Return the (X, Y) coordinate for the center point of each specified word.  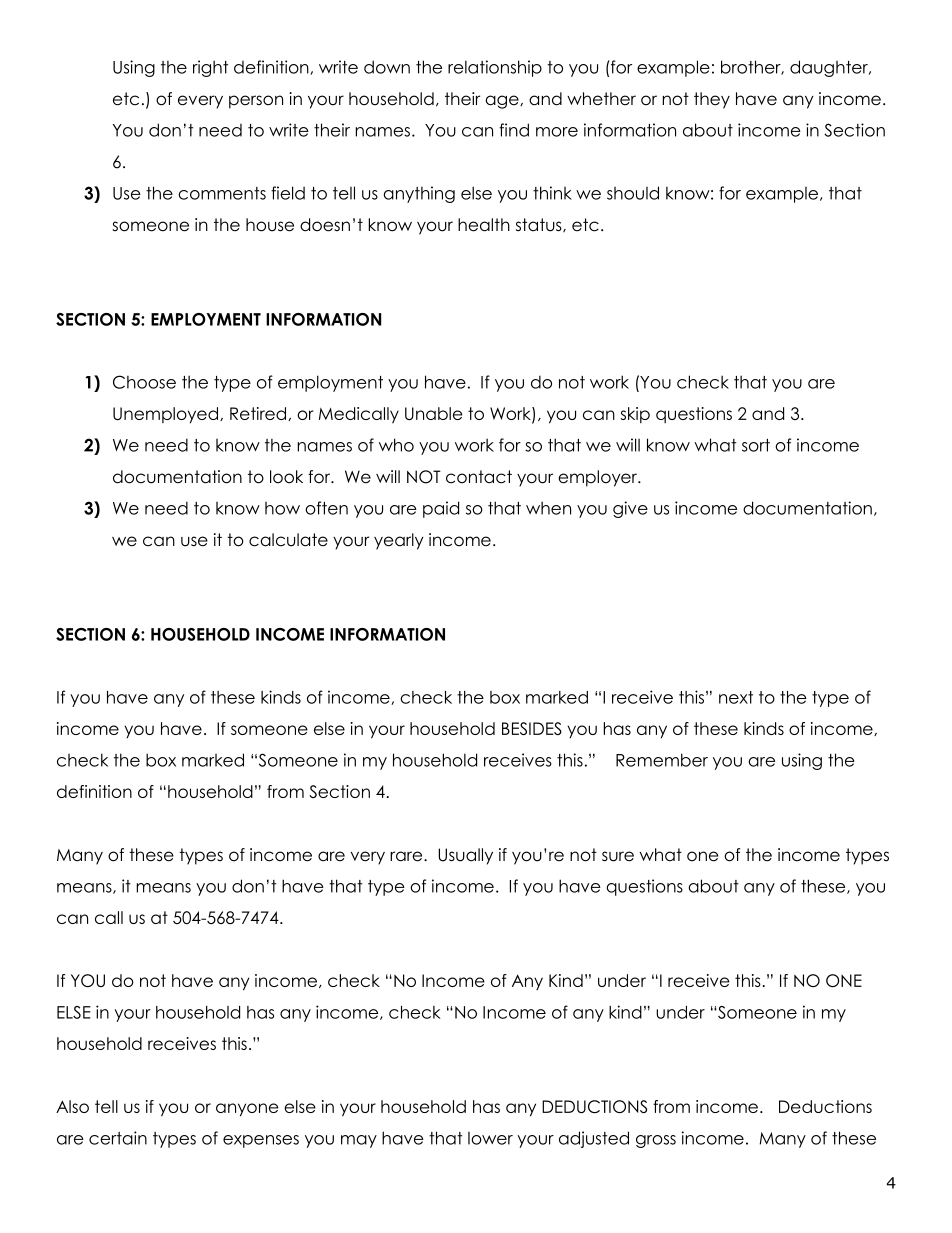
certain (118, 1138)
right (210, 68)
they (712, 100)
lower (490, 1138)
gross (656, 1141)
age (503, 102)
